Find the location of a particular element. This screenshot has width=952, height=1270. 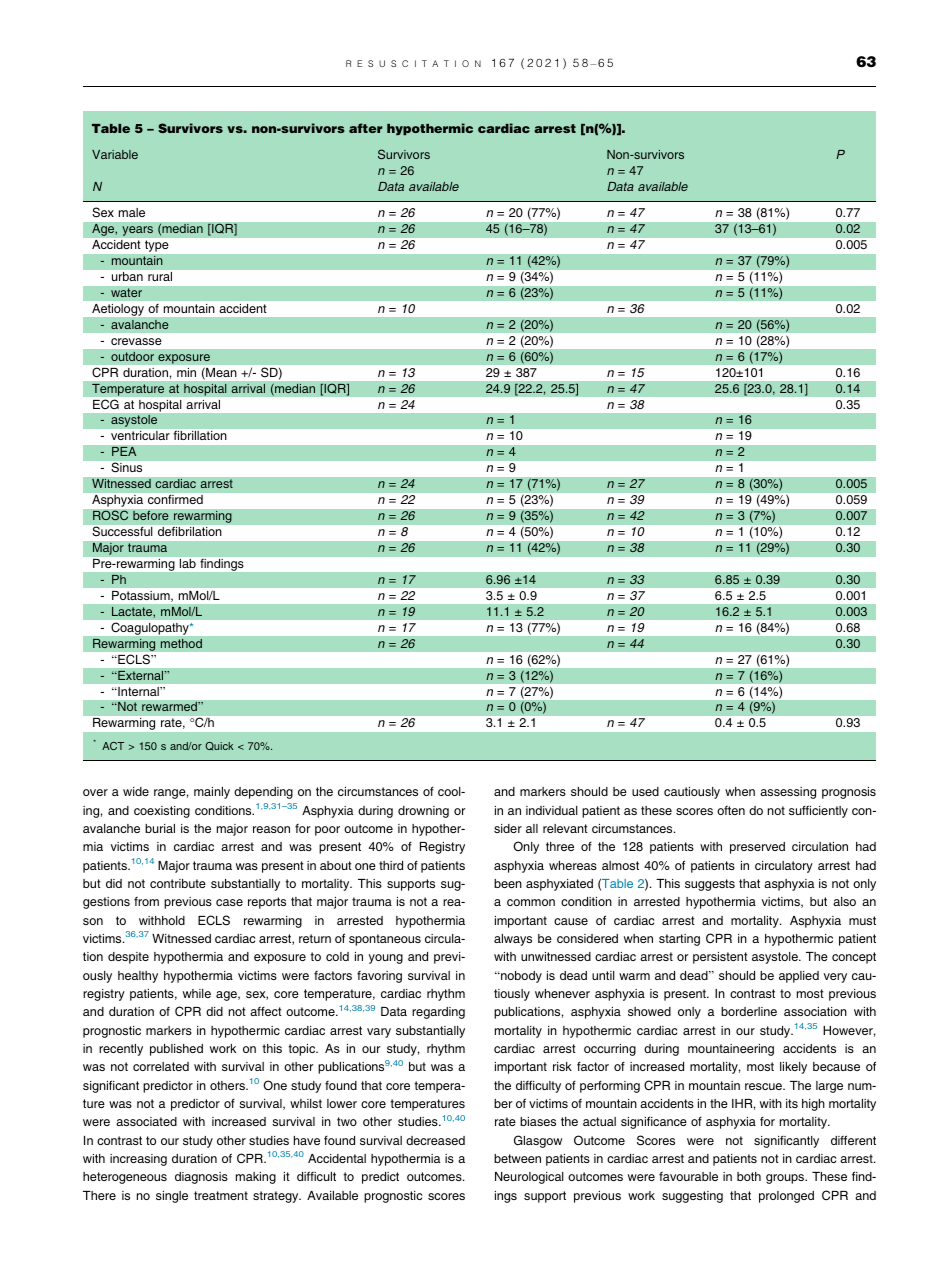

assessing is located at coordinates (788, 793).
